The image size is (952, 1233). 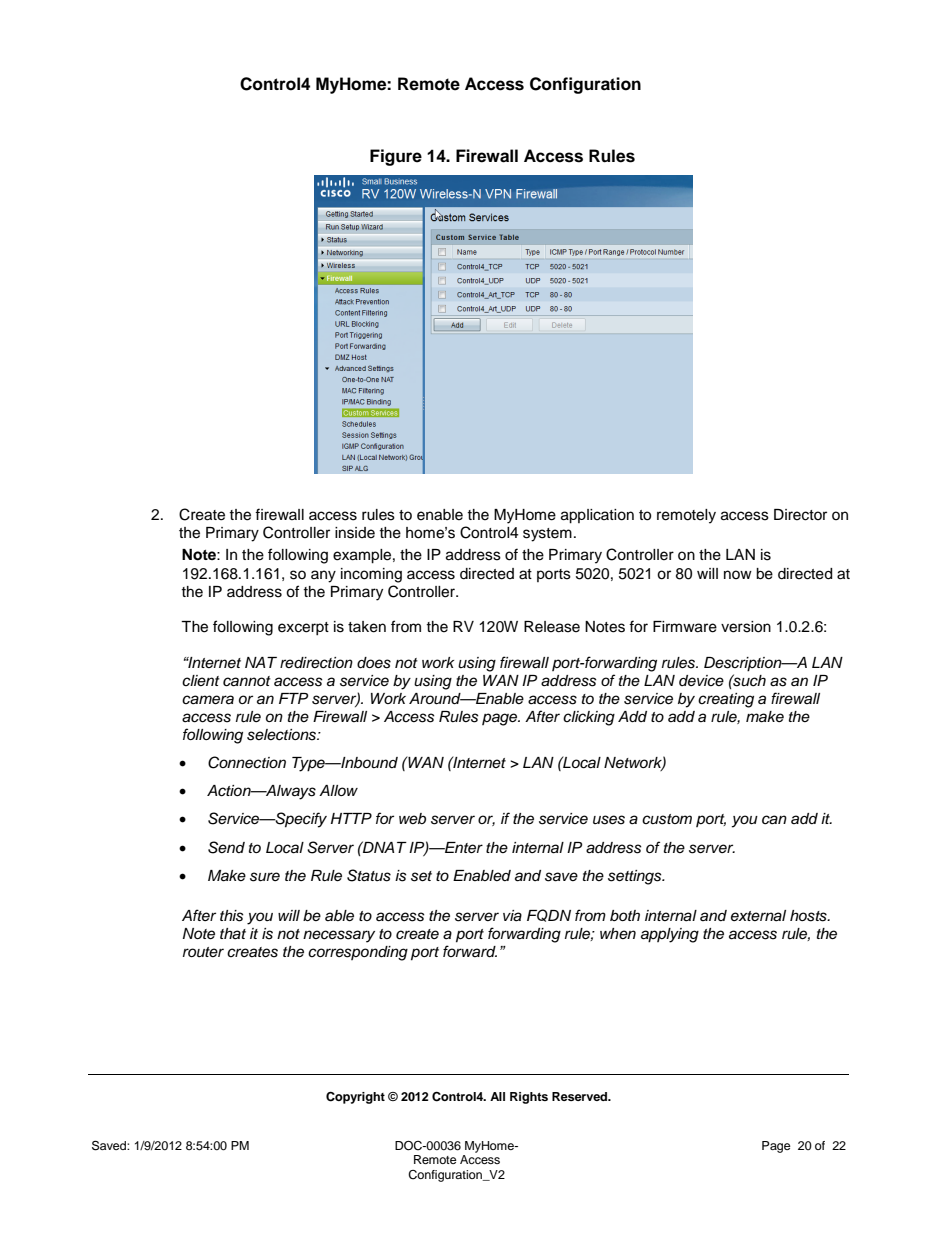 What do you see at coordinates (800, 515) in the image?
I see `Director` at bounding box center [800, 515].
